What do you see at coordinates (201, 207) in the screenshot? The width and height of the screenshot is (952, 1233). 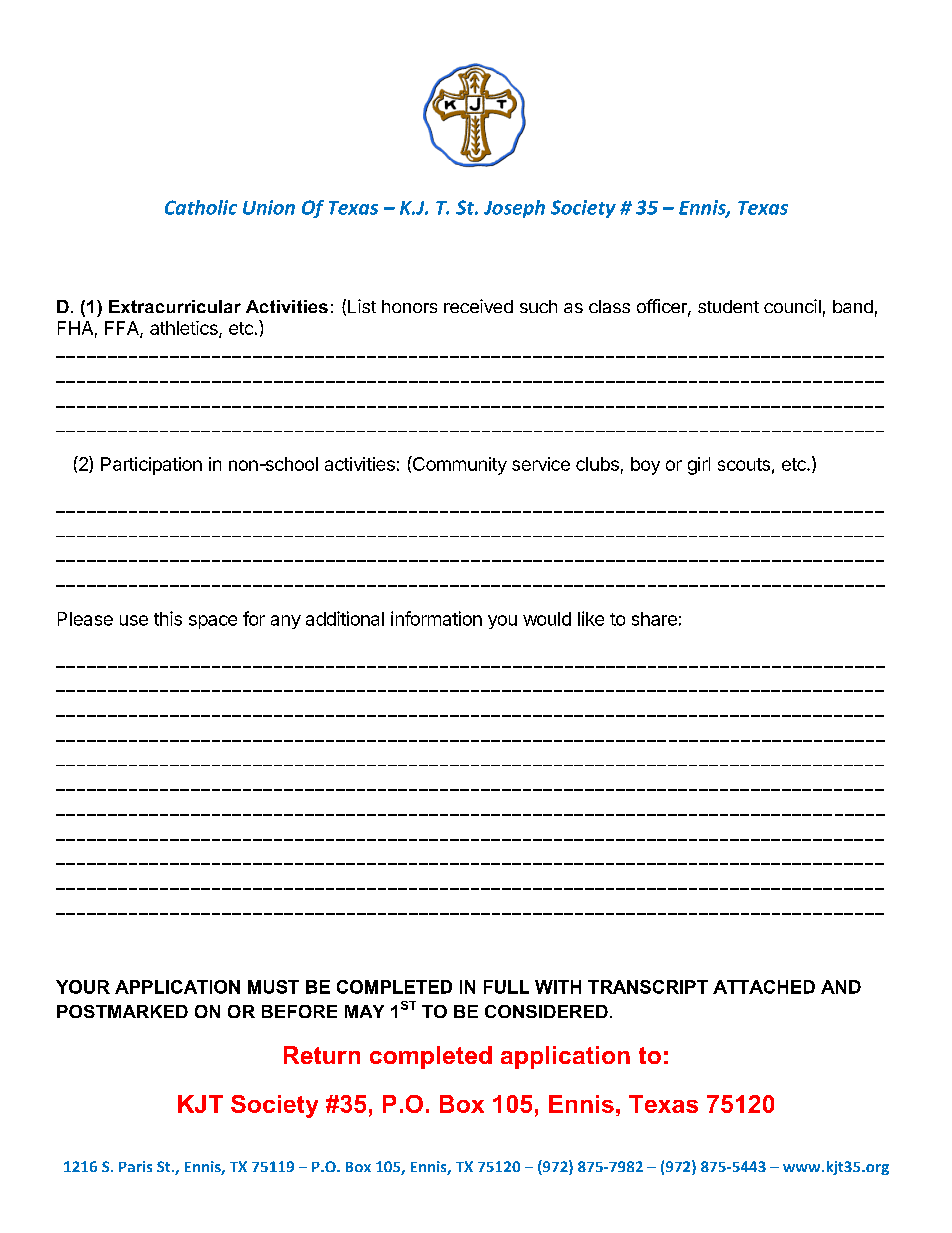 I see `Catholic` at bounding box center [201, 207].
